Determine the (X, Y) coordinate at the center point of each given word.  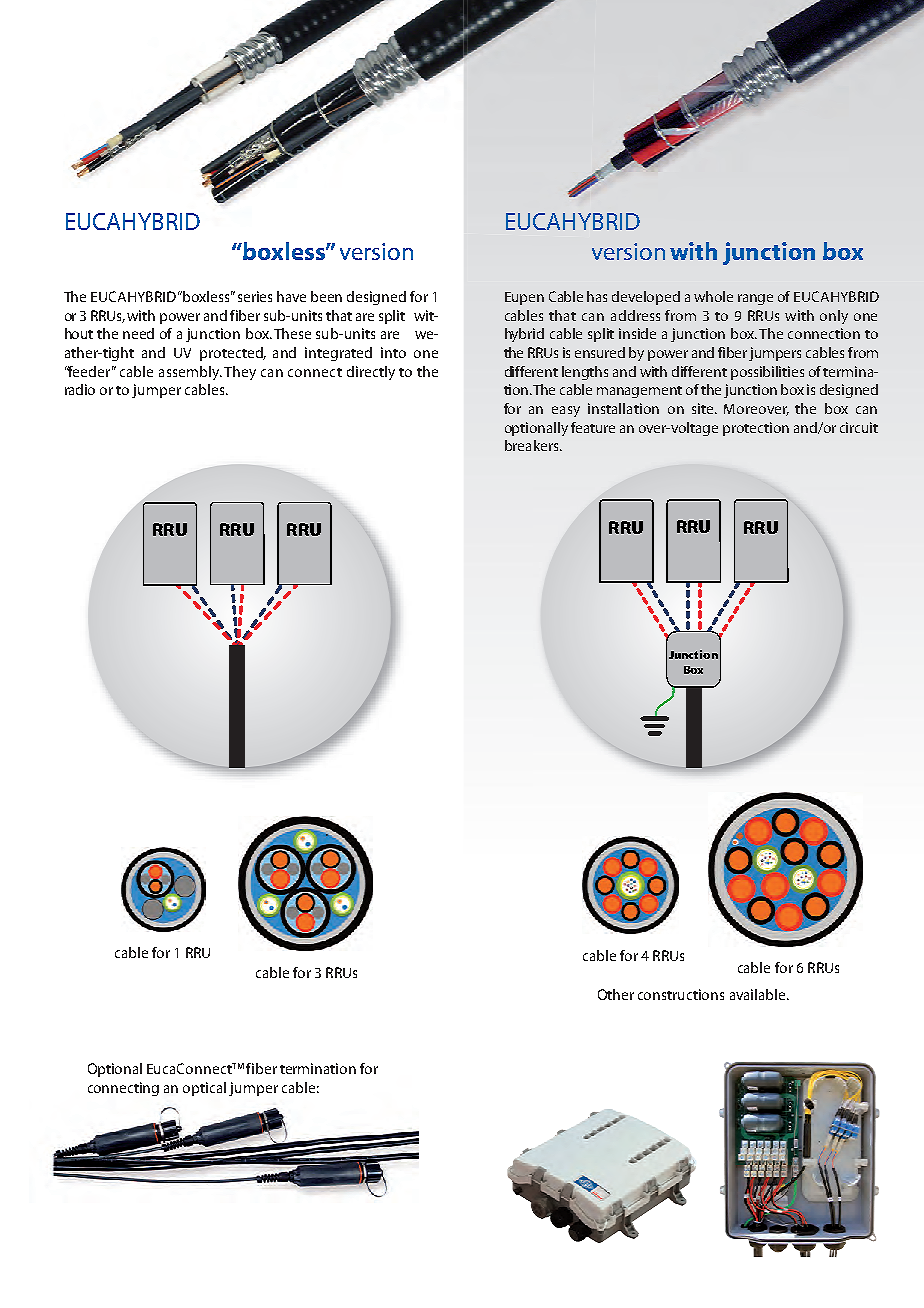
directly (371, 373)
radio (80, 389)
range (755, 299)
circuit (859, 427)
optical (204, 1089)
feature (593, 427)
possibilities (767, 373)
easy (566, 411)
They (240, 373)
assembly (190, 373)
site (704, 408)
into (393, 352)
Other (616, 994)
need (138, 333)
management (639, 392)
